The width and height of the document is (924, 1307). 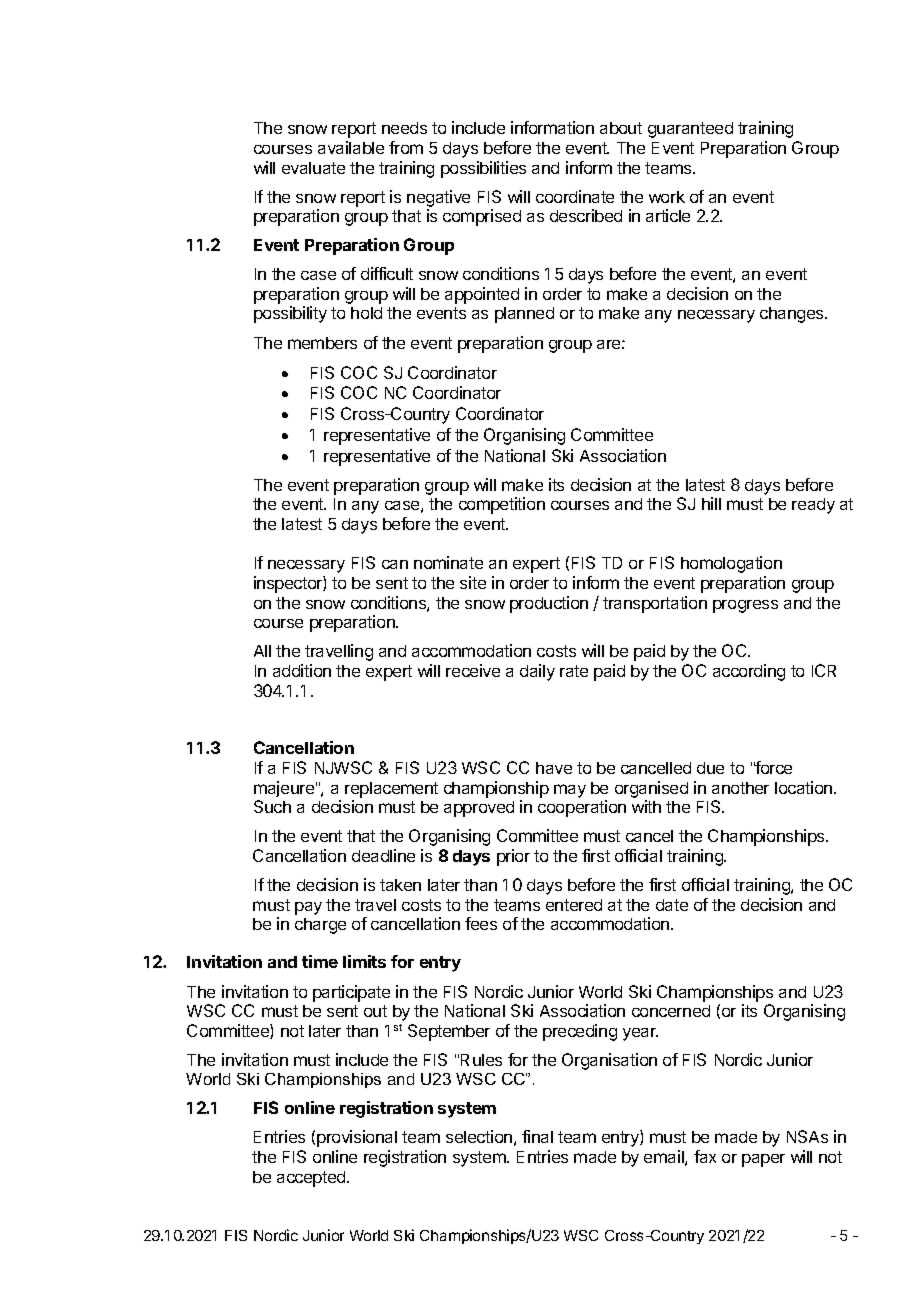 What do you see at coordinates (302, 670) in the document?
I see `addition` at bounding box center [302, 670].
